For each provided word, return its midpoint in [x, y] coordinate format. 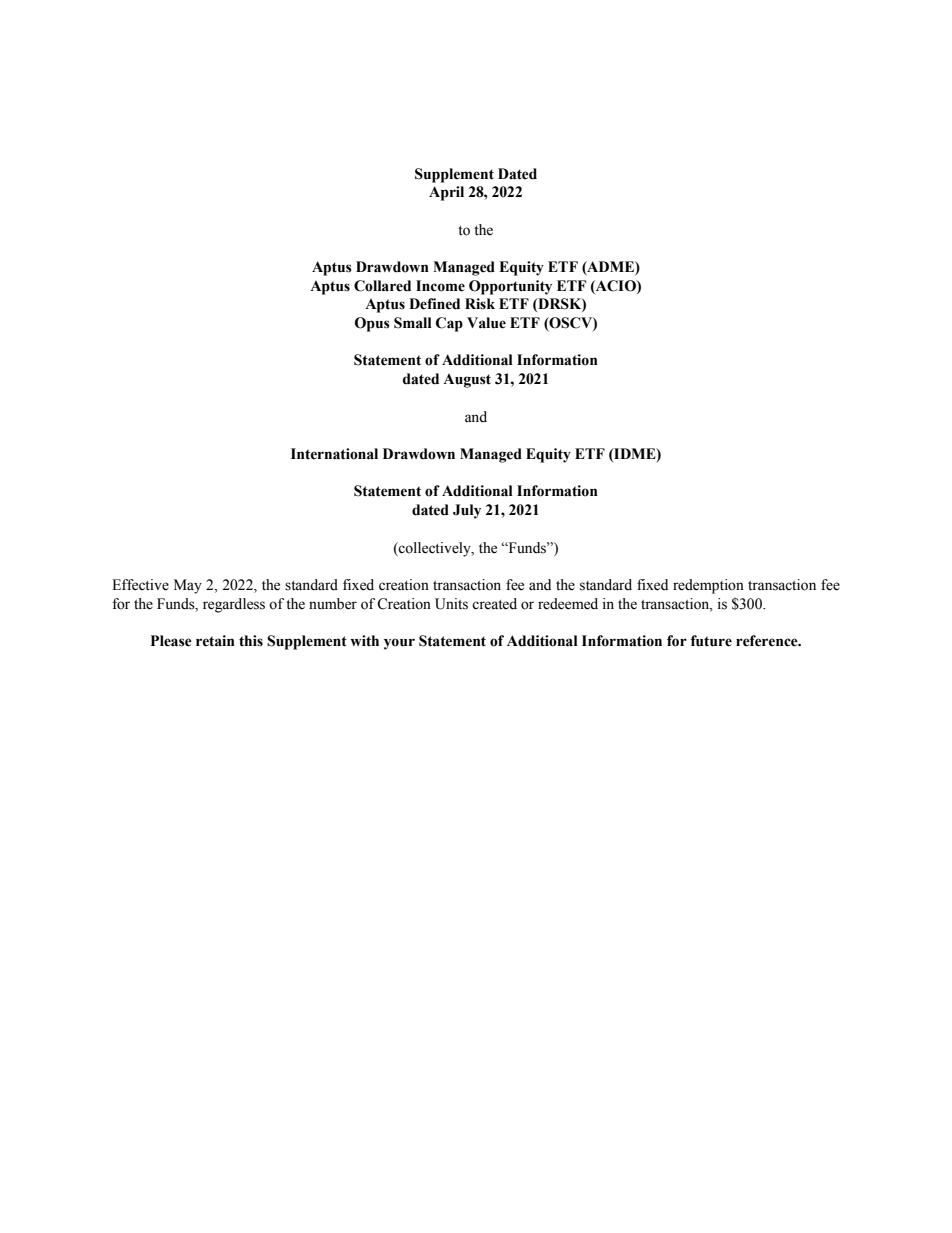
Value [486, 323]
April [446, 193]
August [467, 381]
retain [215, 641]
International [334, 454]
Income [440, 286]
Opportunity [510, 287]
